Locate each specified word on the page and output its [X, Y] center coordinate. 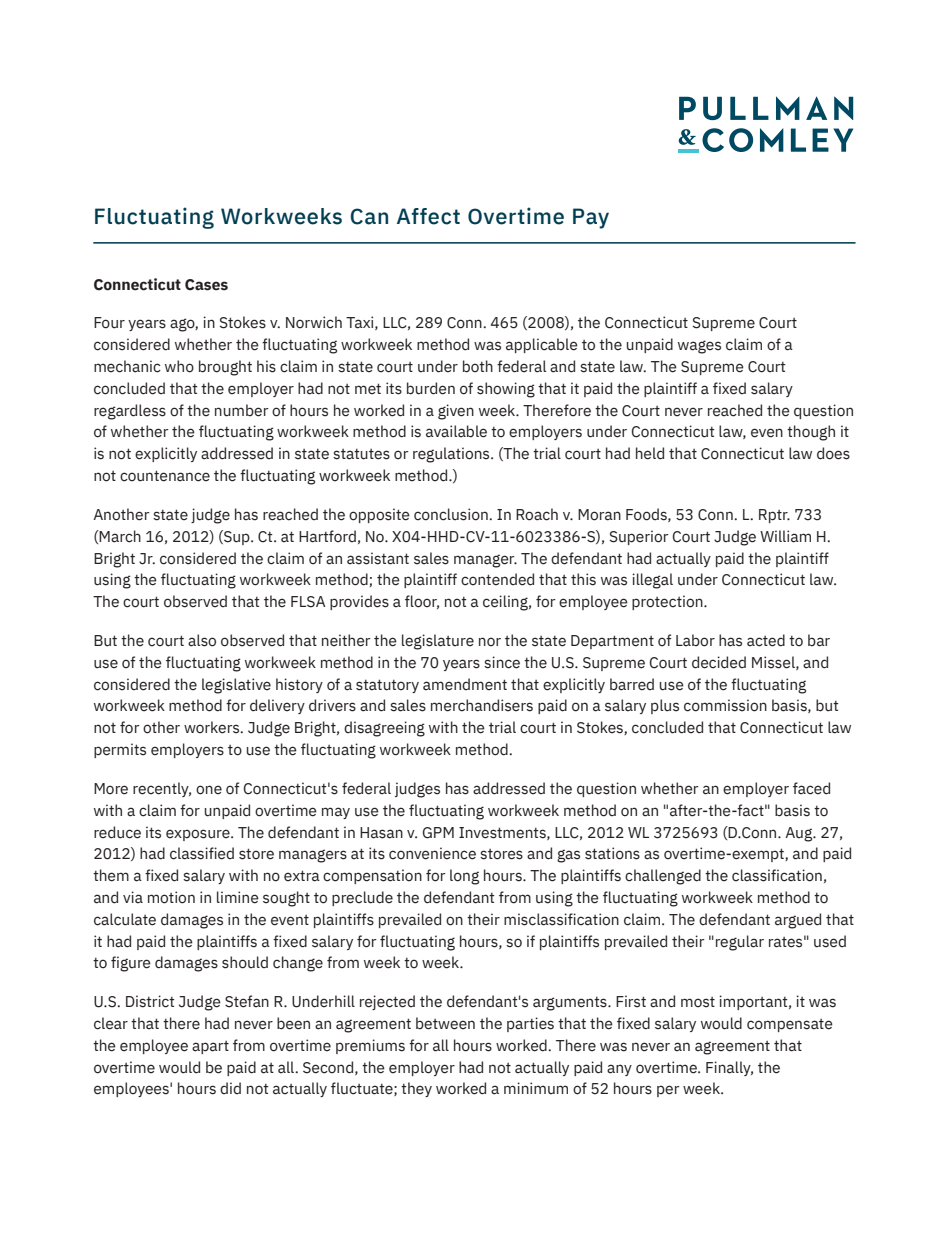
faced [811, 788]
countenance [165, 476]
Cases [206, 285]
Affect [428, 216]
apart [210, 1047]
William [785, 536]
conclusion [452, 514]
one [209, 790]
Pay [591, 218]
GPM [438, 833]
